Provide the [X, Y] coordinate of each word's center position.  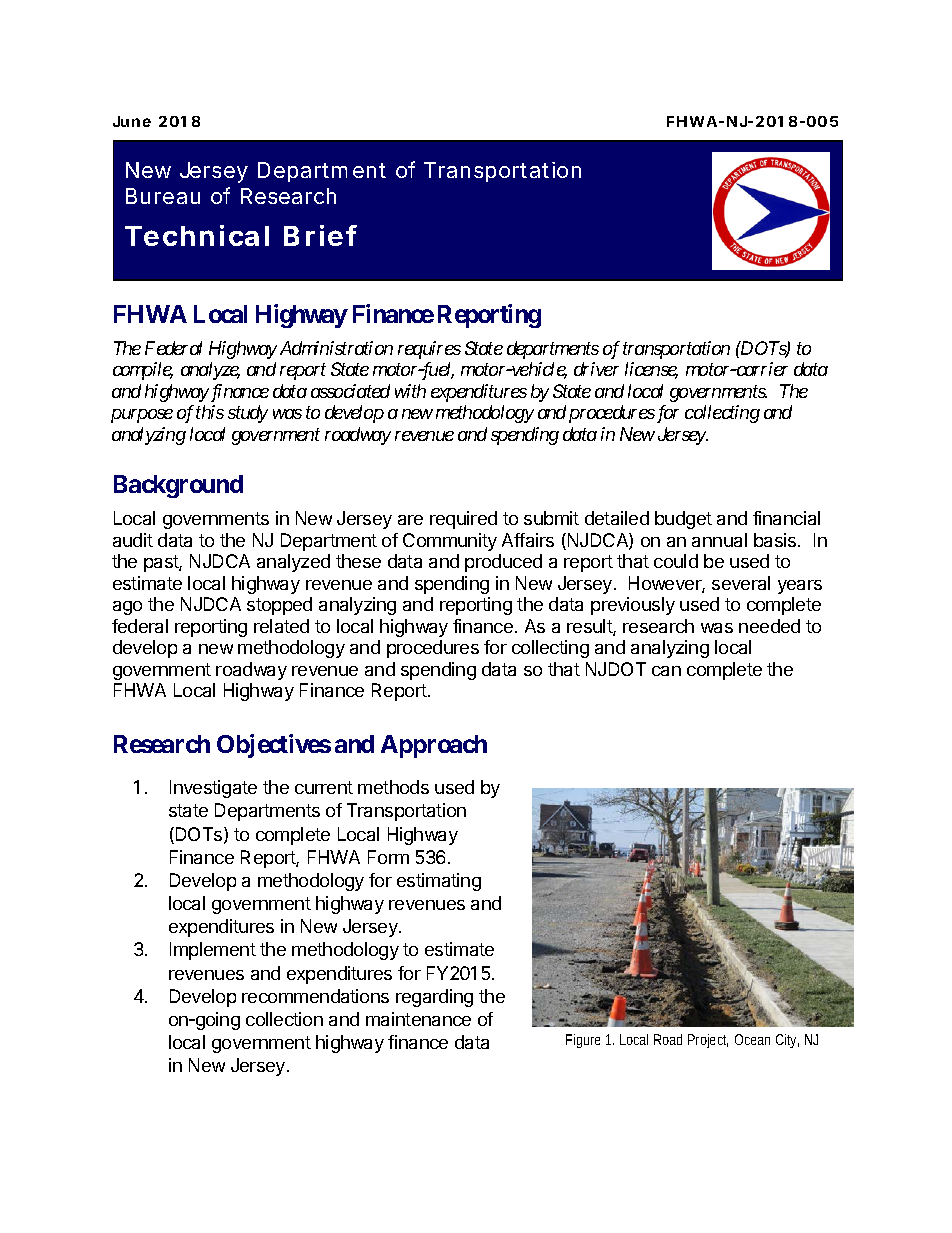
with [410, 391]
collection [284, 1019]
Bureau [163, 196]
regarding [434, 998]
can [666, 671]
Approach [434, 746]
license [651, 370]
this [210, 412]
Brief [320, 235]
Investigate [213, 789]
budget [683, 520]
